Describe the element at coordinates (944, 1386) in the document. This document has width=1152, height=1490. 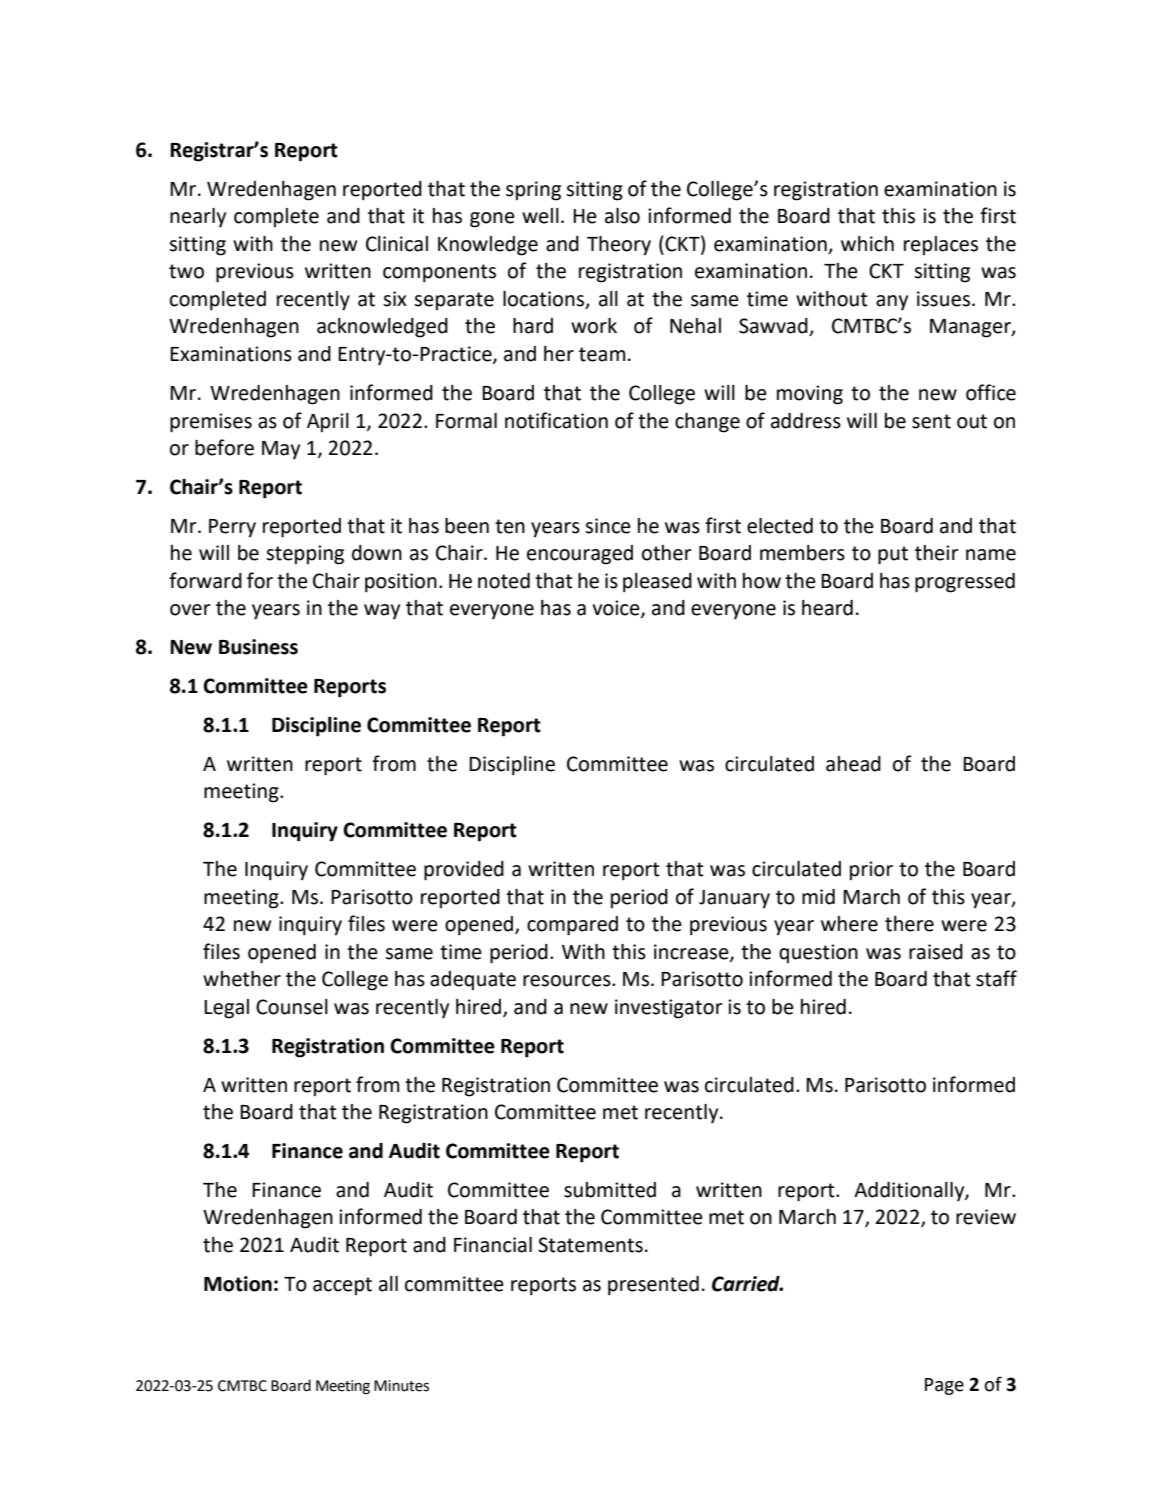
I see `Page` at that location.
